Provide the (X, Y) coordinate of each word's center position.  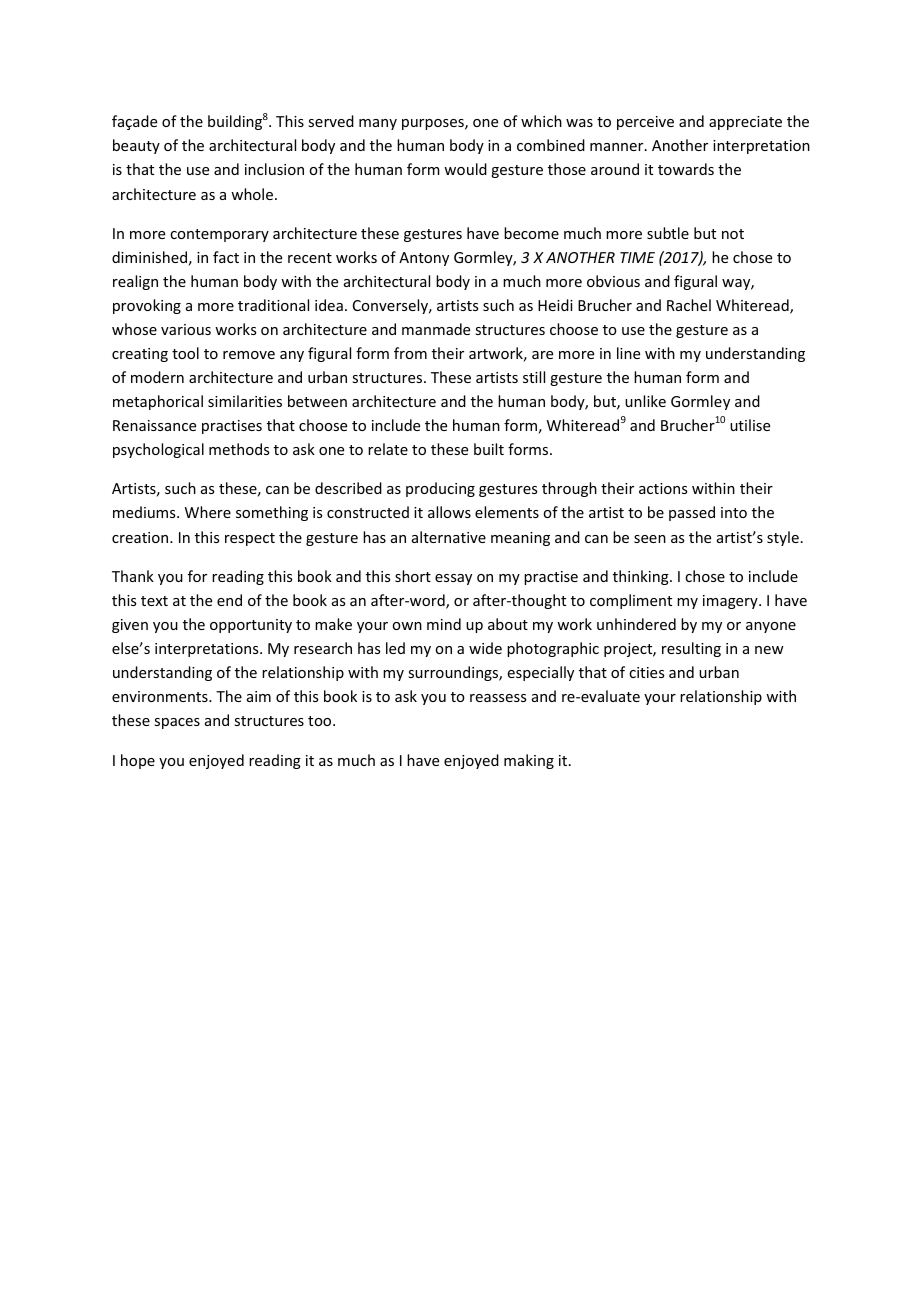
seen (650, 539)
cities (646, 672)
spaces (177, 723)
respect (250, 539)
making (529, 761)
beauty (136, 146)
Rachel (689, 305)
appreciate (745, 123)
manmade (436, 329)
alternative (449, 537)
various (186, 329)
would (465, 169)
